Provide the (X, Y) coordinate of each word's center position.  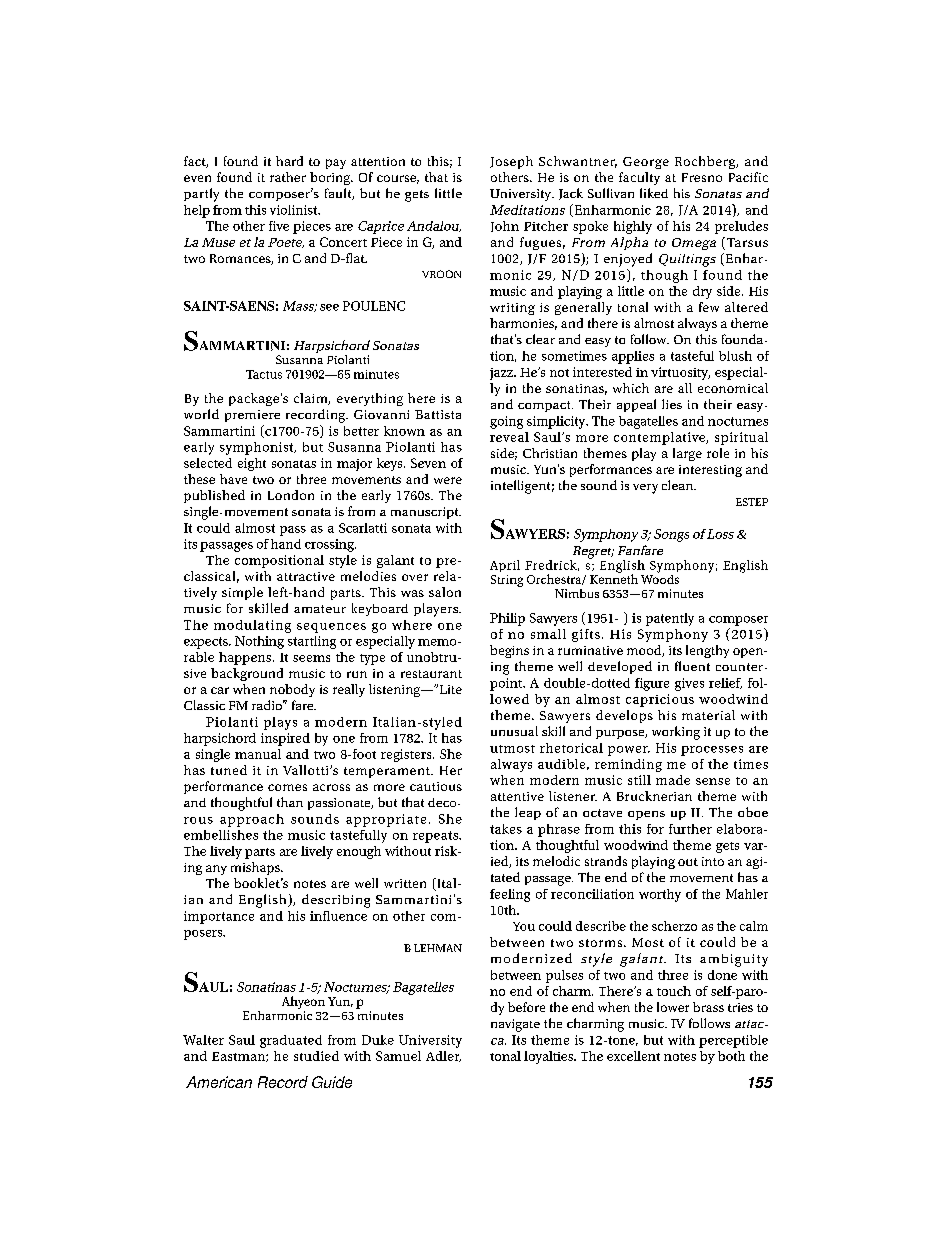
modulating (252, 626)
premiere (252, 416)
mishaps (256, 868)
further (690, 829)
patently (670, 619)
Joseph (511, 162)
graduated (291, 1041)
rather (288, 177)
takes (506, 829)
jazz (502, 374)
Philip (507, 619)
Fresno (702, 177)
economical (733, 388)
